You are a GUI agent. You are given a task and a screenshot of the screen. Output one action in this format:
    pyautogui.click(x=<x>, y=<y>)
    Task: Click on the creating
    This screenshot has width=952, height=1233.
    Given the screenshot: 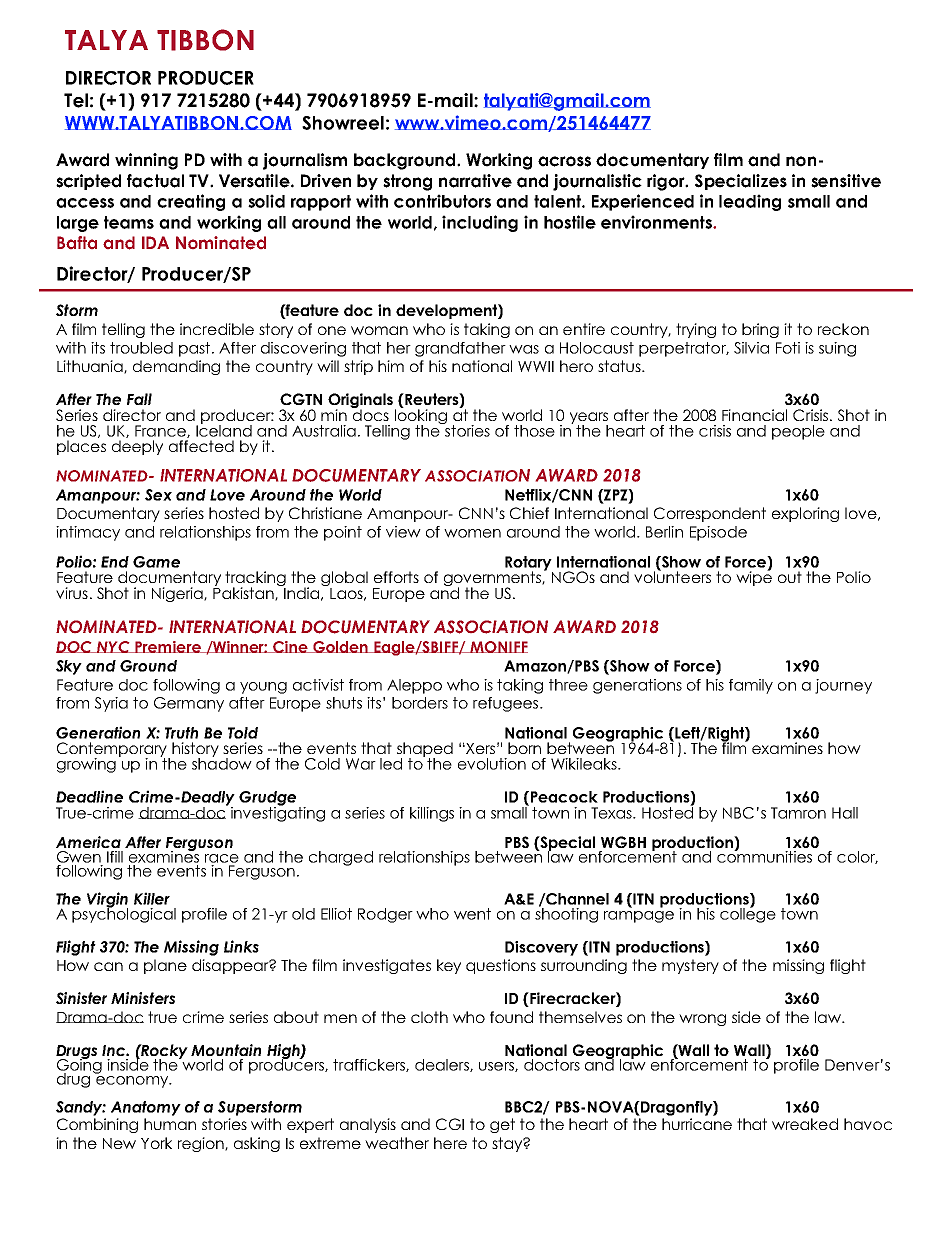 What is the action you would take?
    pyautogui.click(x=191, y=202)
